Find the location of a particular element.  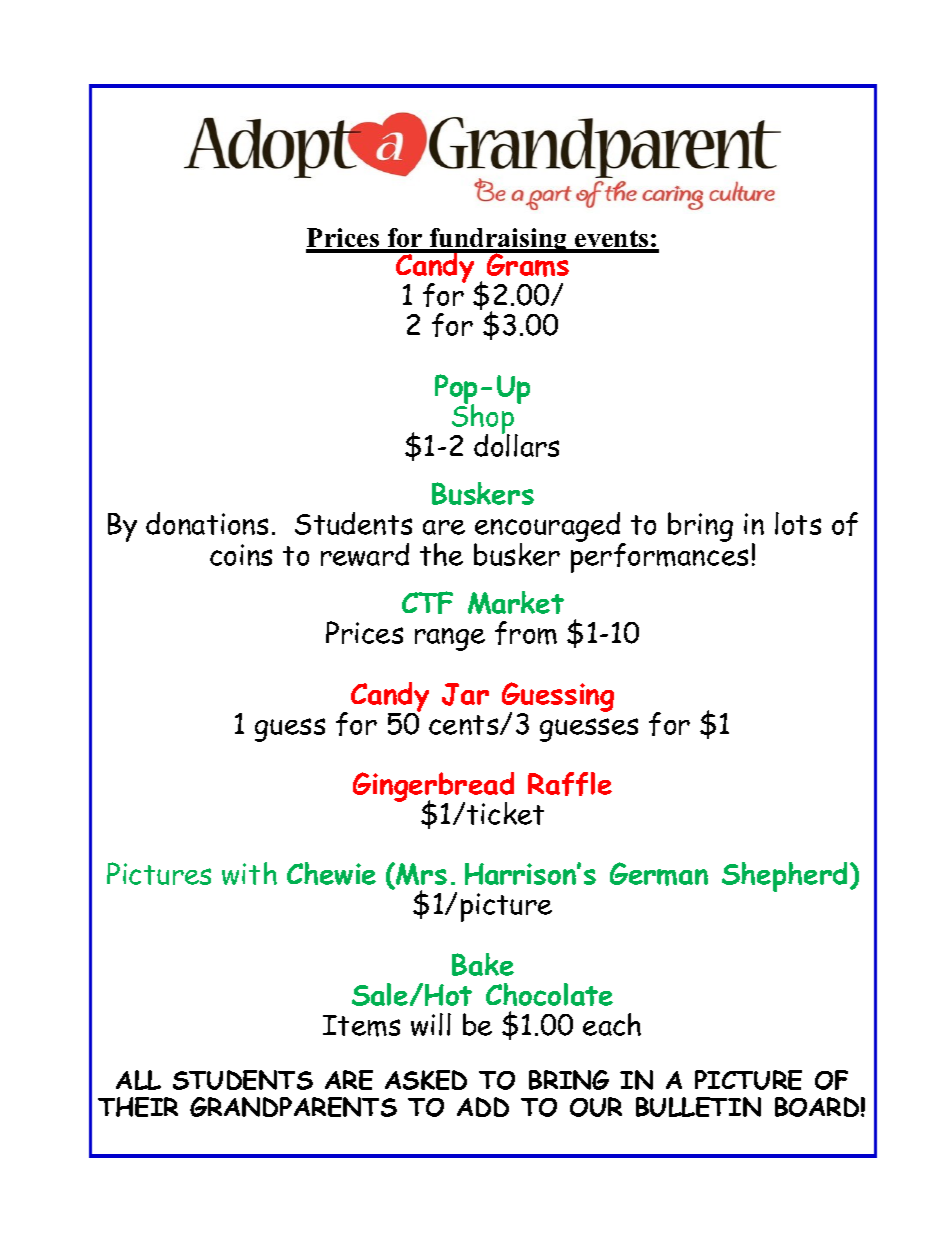

Mrs is located at coordinates (420, 875).
